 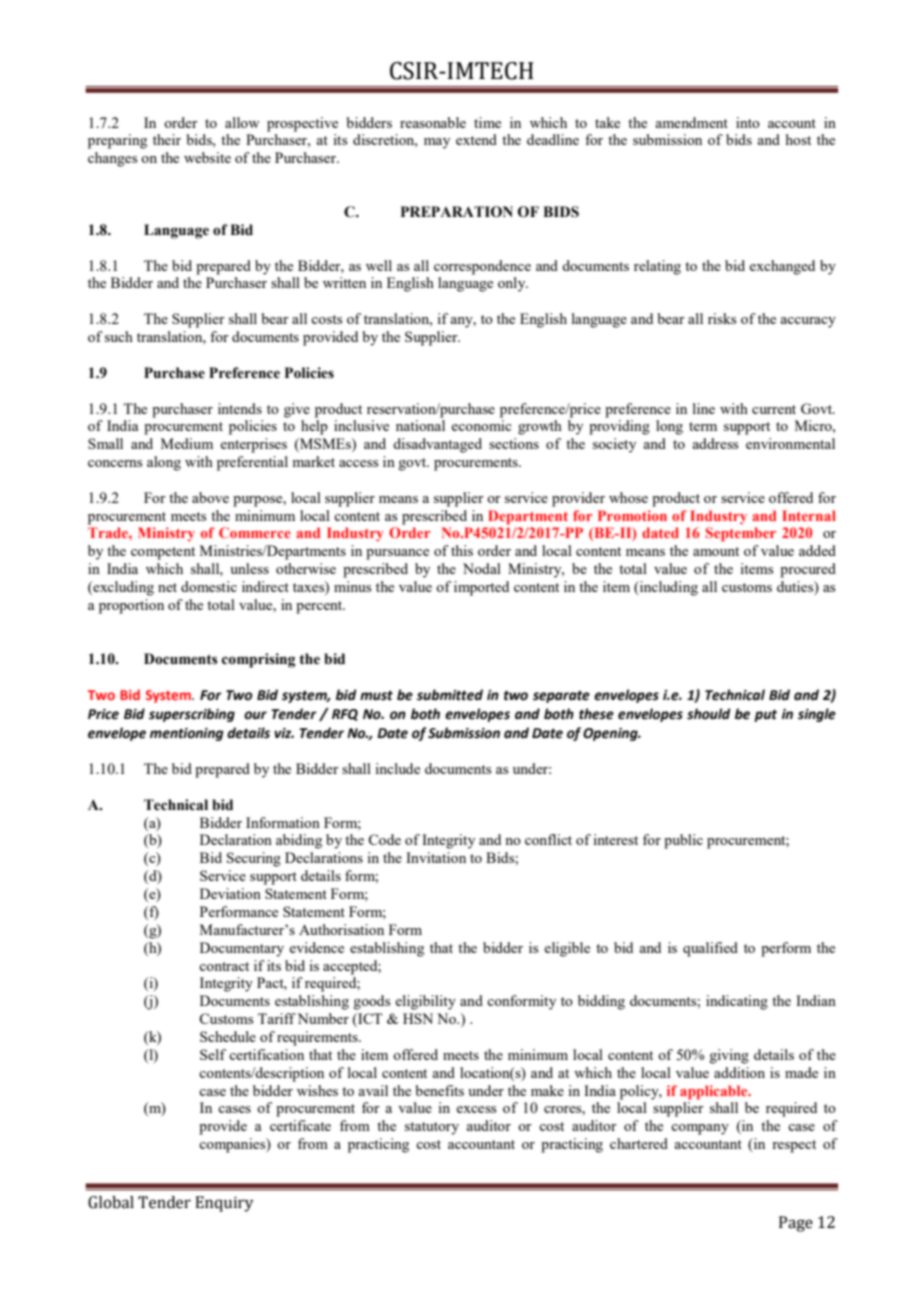 What do you see at coordinates (207, 157) in the screenshot?
I see `website` at bounding box center [207, 157].
